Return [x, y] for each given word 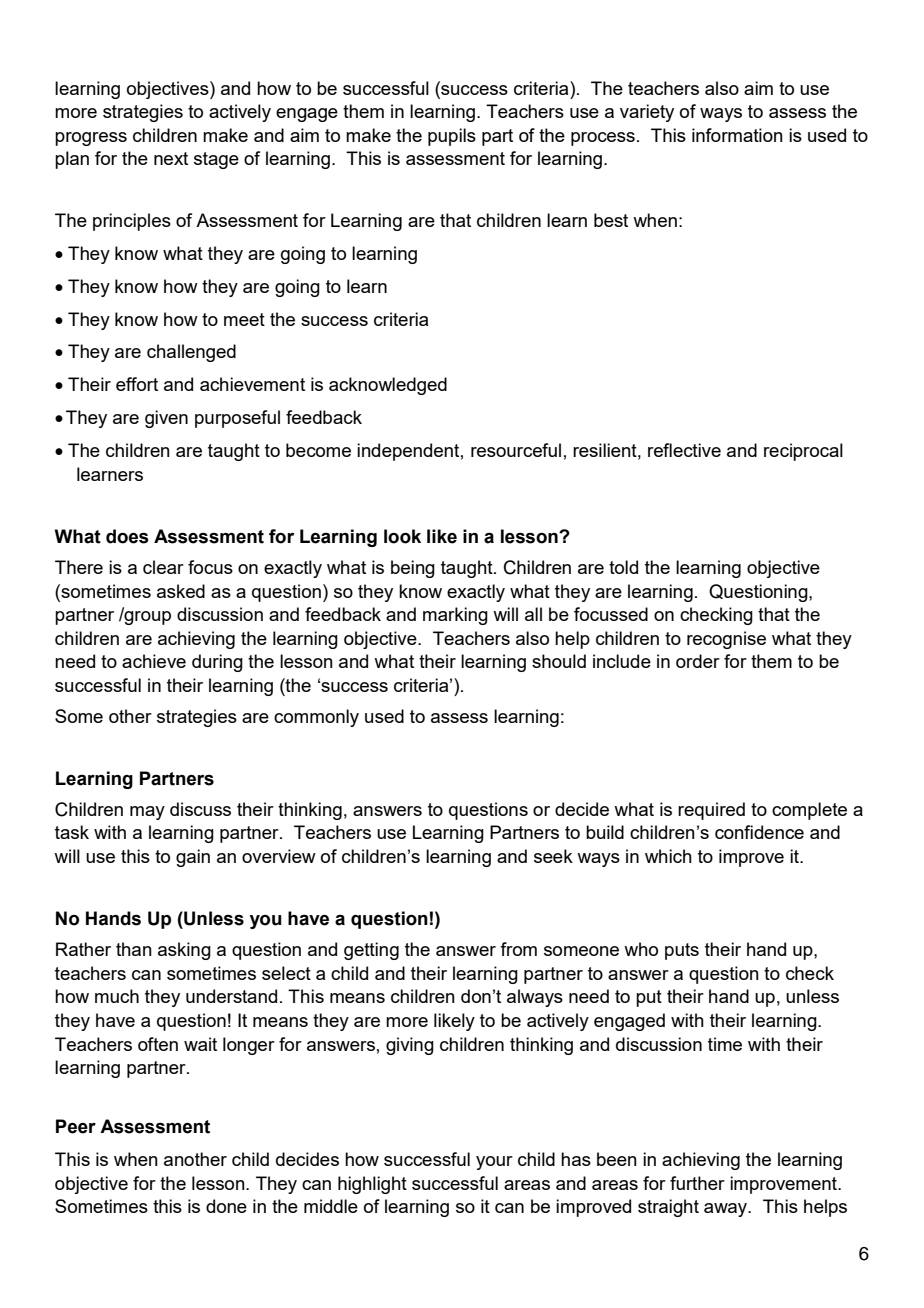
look [402, 536]
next [171, 158]
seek [553, 856]
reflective [684, 450]
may [147, 813]
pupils [452, 137]
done [226, 1206]
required [711, 811]
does [127, 536]
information [737, 135]
